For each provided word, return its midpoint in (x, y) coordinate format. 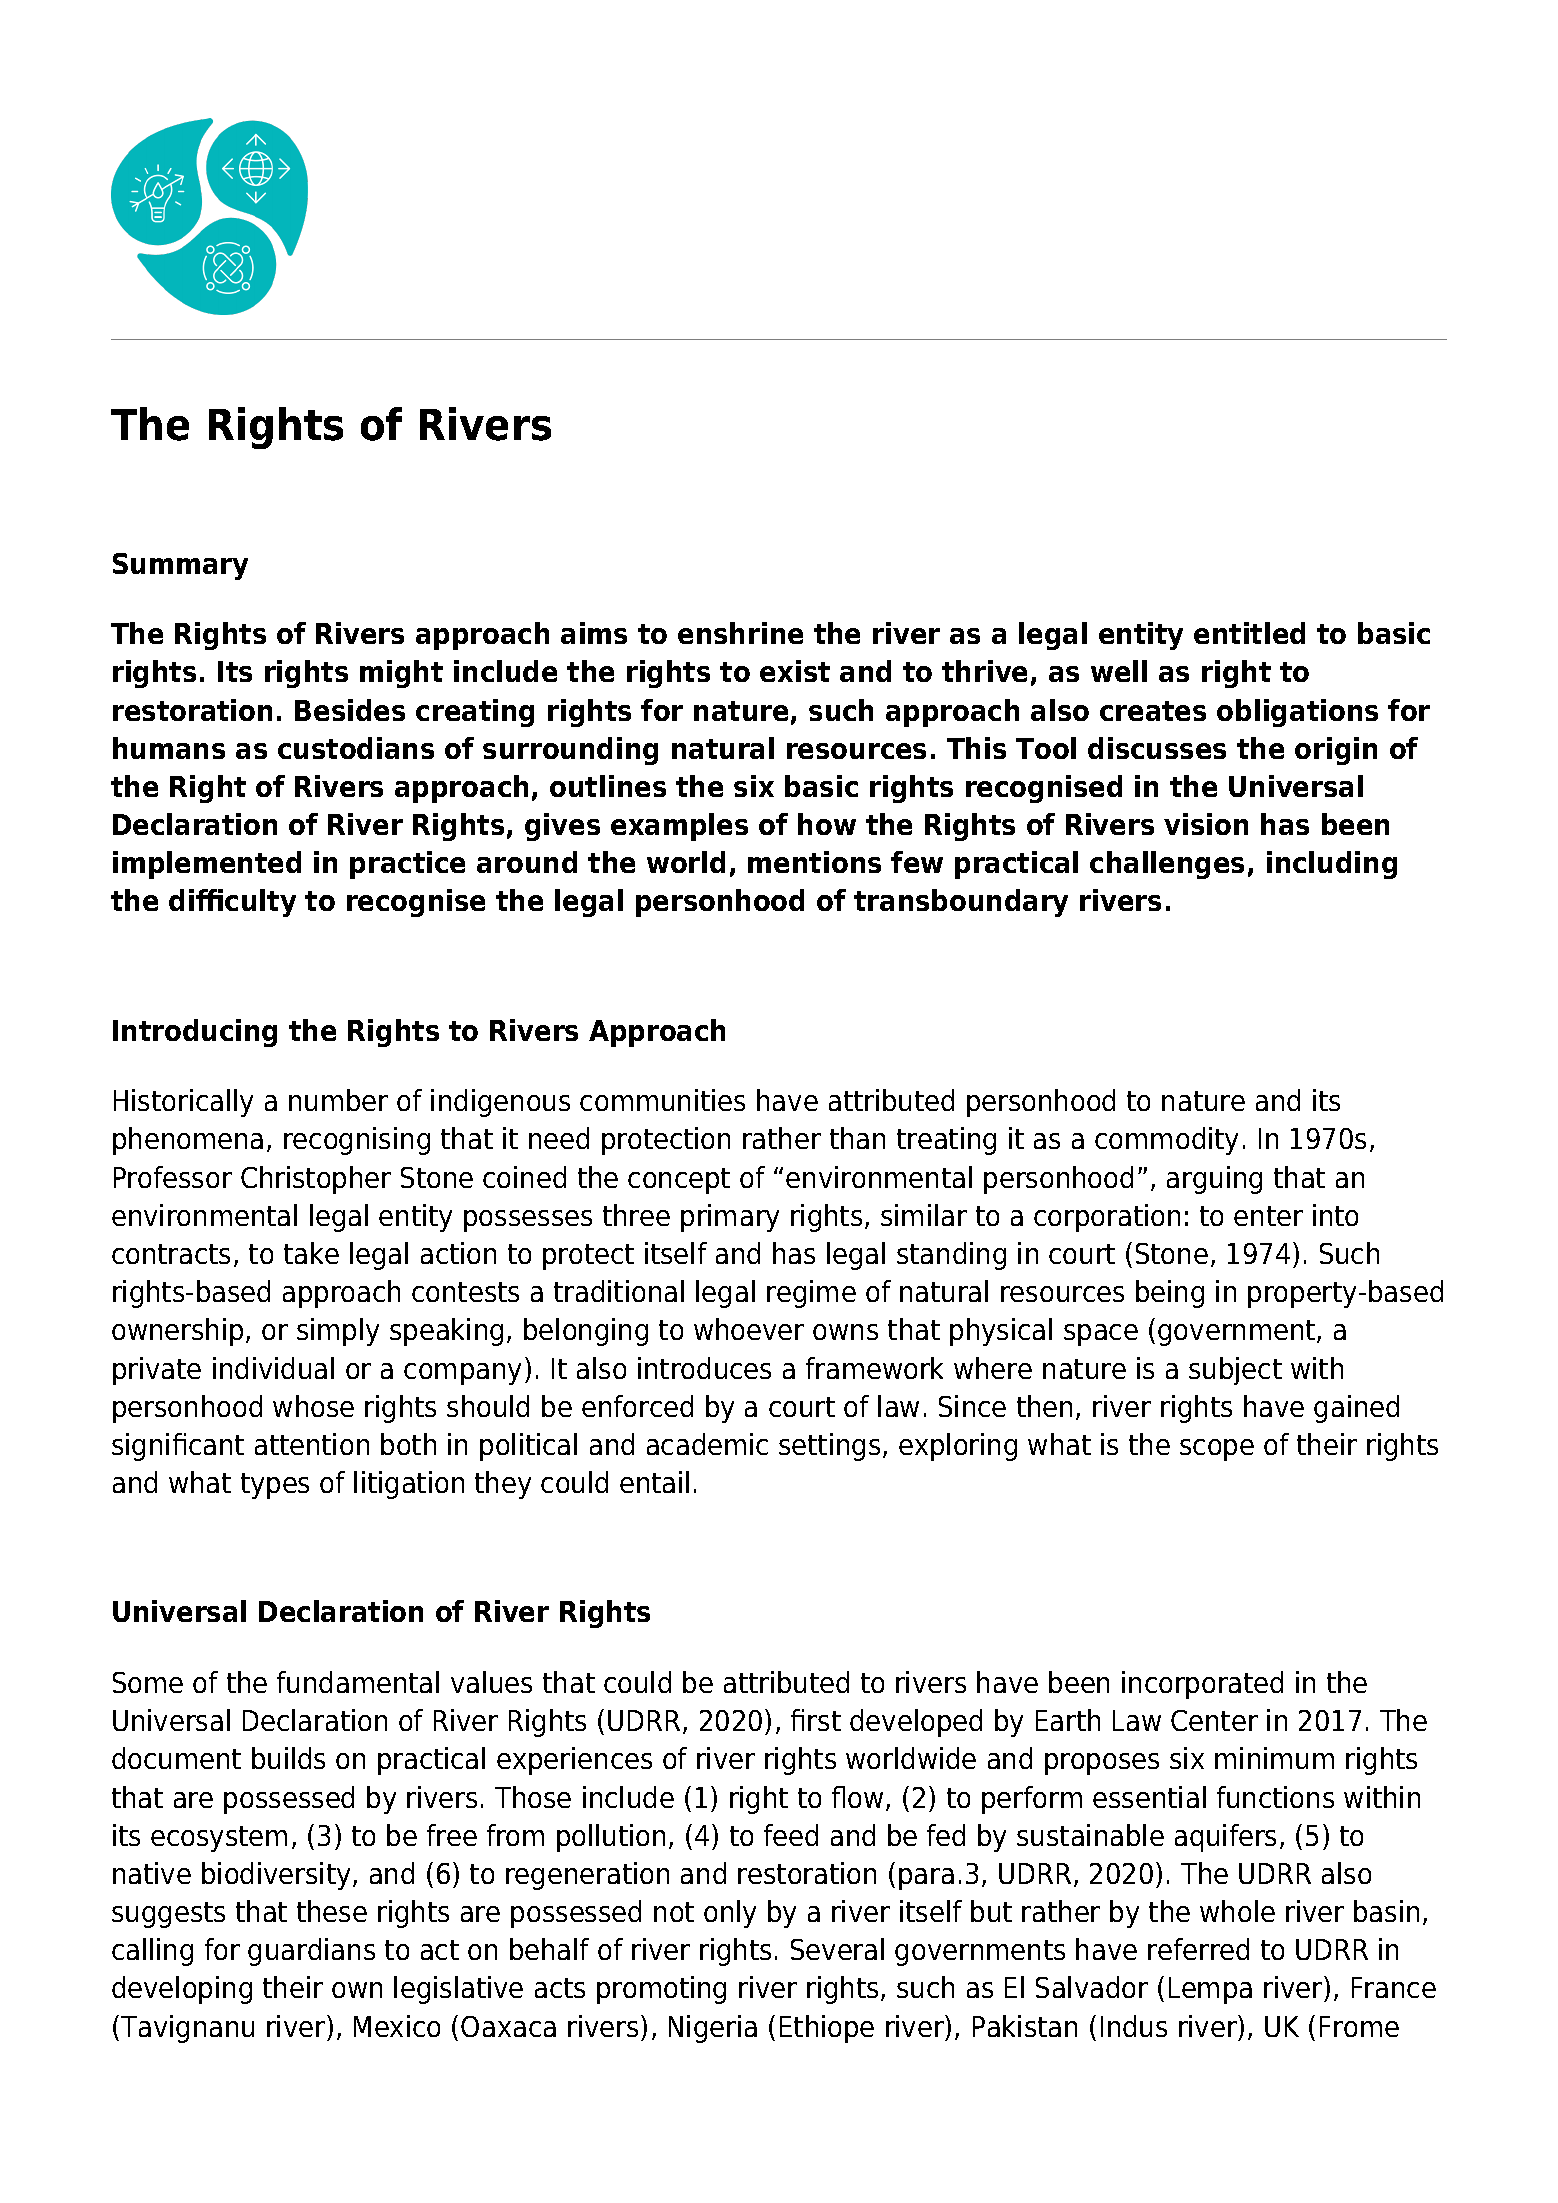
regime (811, 1294)
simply (338, 1332)
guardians (311, 1952)
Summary (180, 566)
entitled (1249, 633)
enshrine (740, 633)
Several (837, 1949)
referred (1198, 1949)
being (1170, 1294)
